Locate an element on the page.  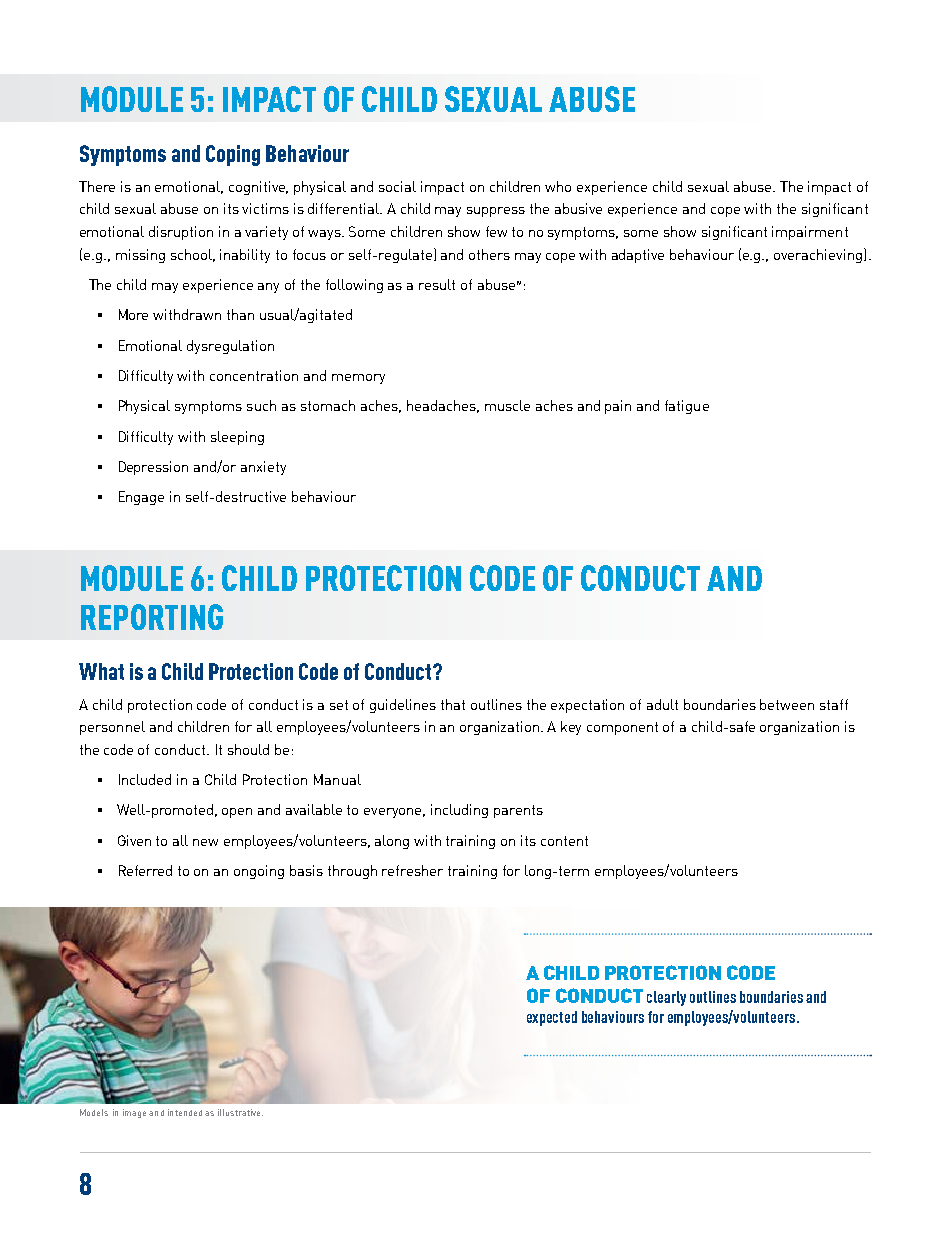
between is located at coordinates (787, 704).
